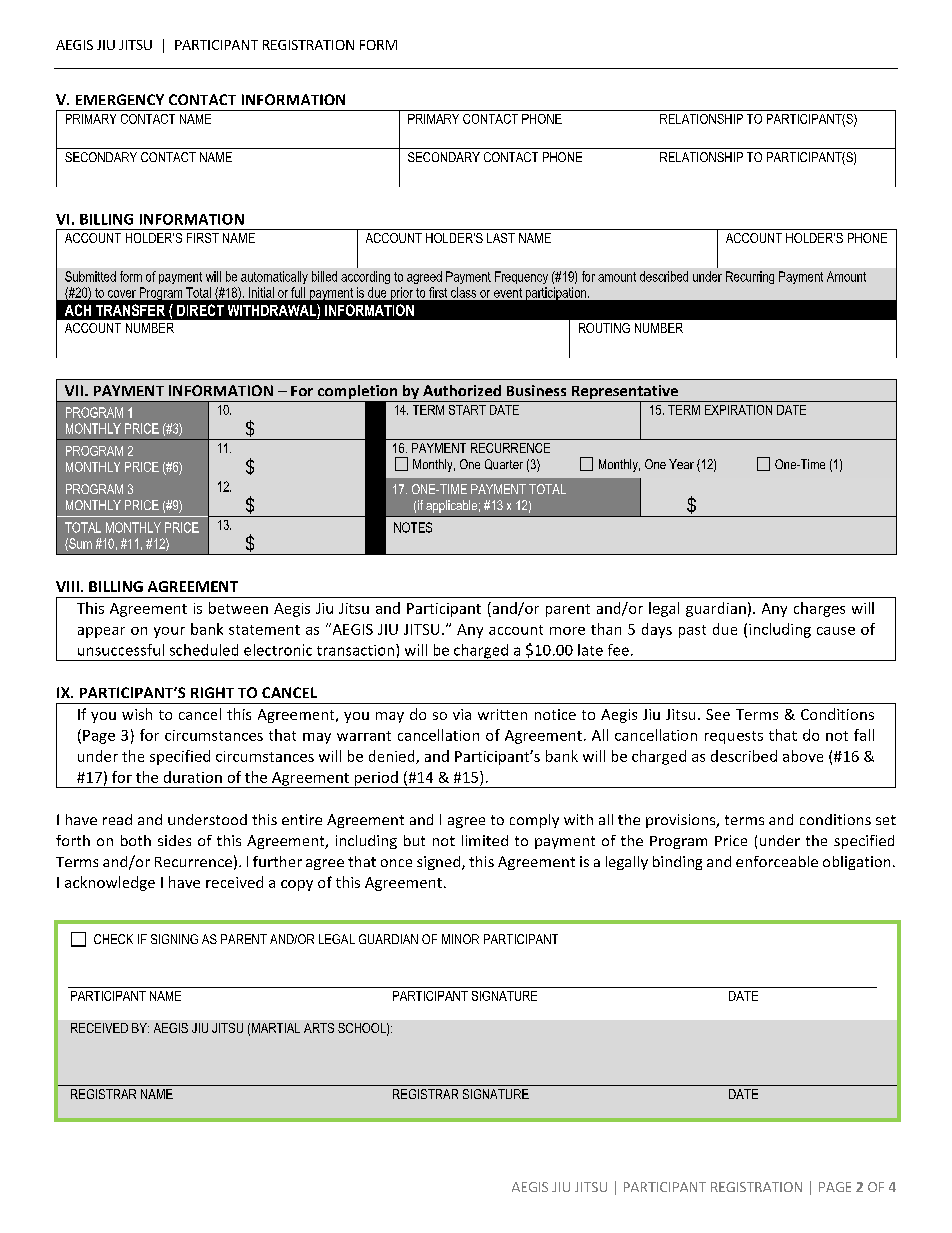 The width and height of the page is (952, 1233). I want to click on charges, so click(819, 609).
